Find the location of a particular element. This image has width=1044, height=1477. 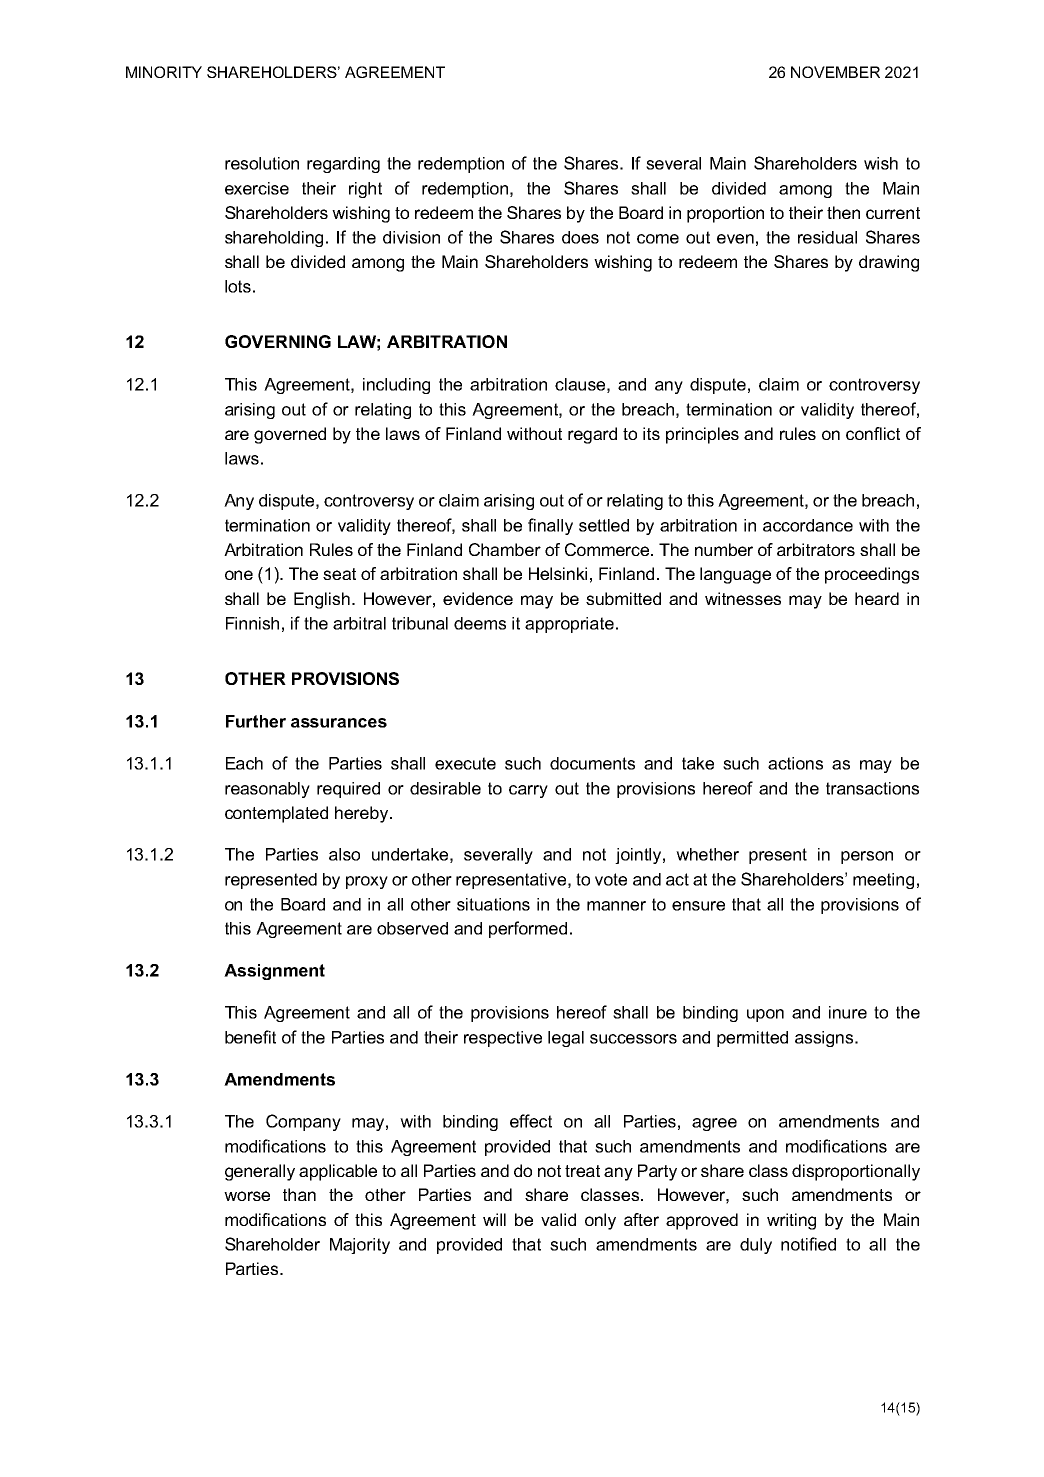

finally is located at coordinates (550, 526).
